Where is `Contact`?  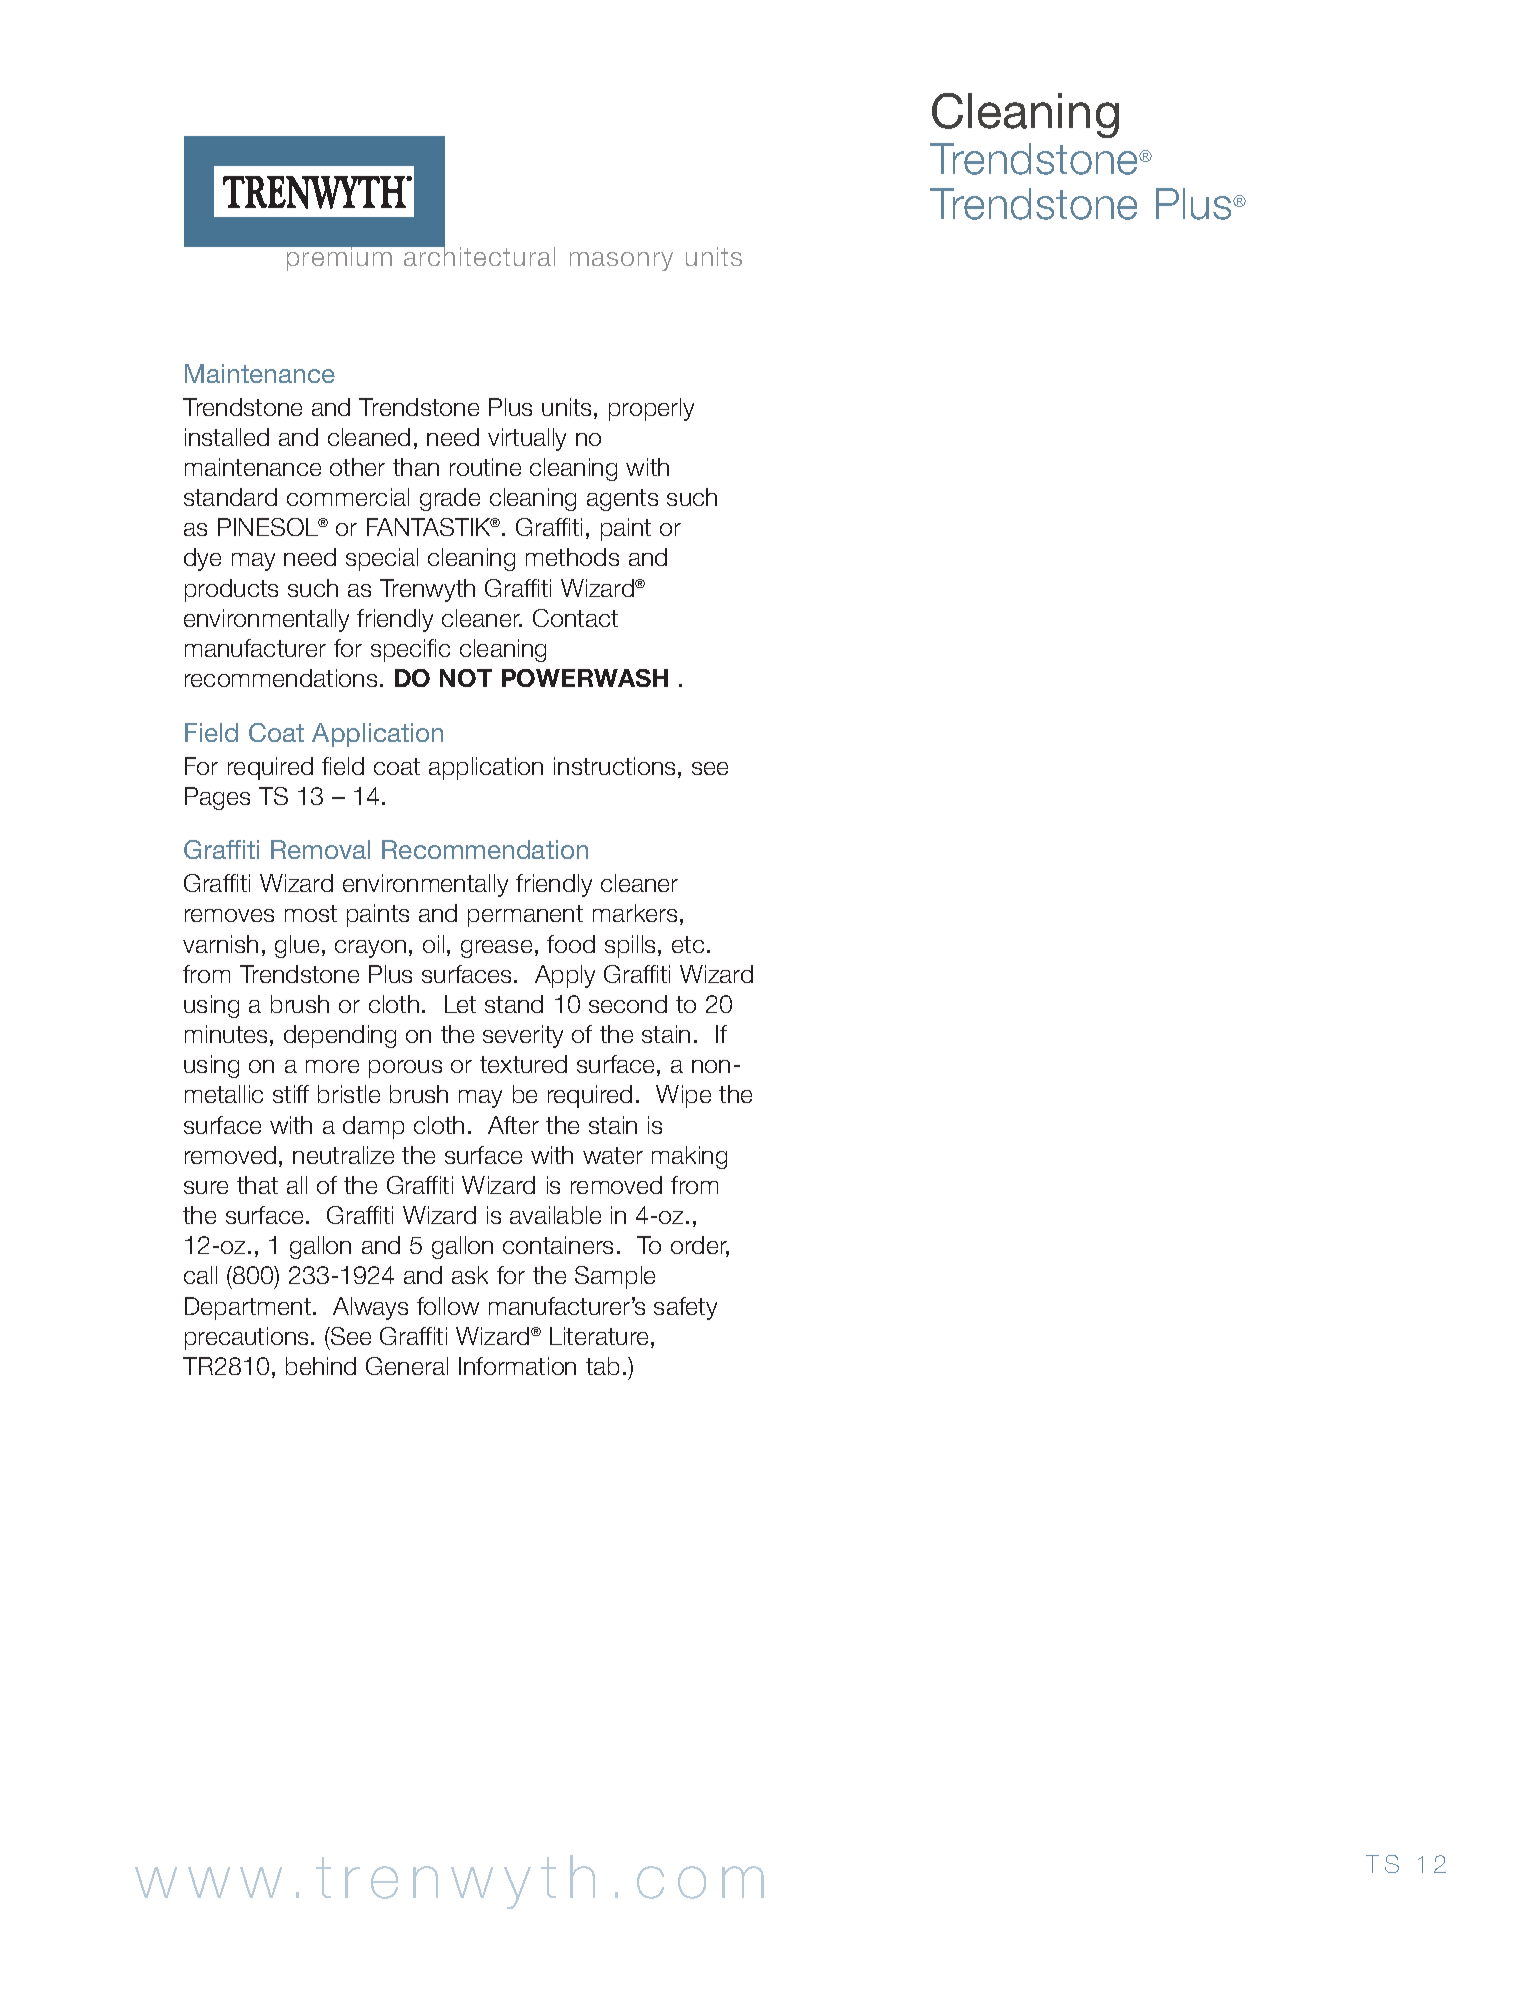 Contact is located at coordinates (575, 618).
